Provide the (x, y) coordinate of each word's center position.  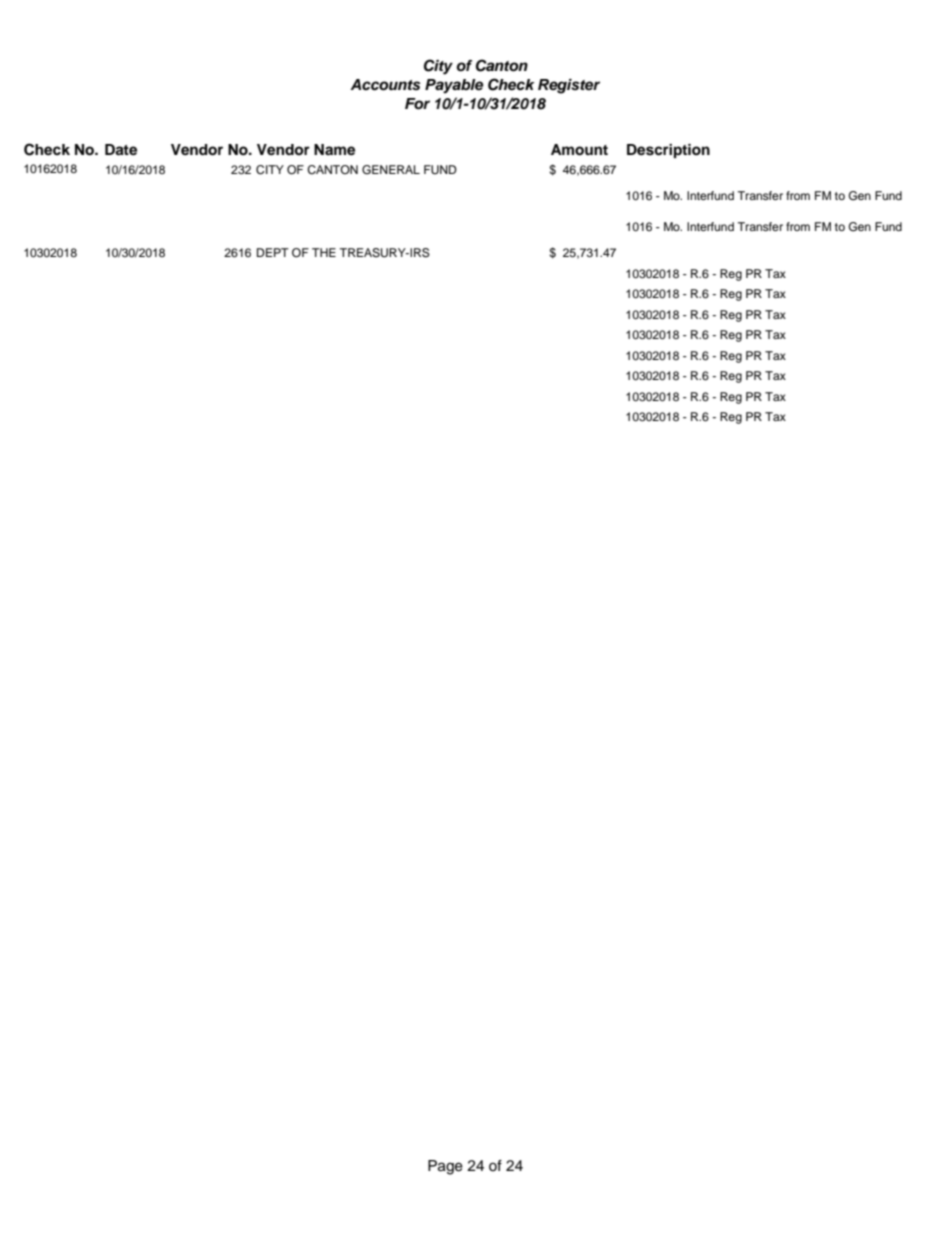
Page (445, 1167)
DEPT (273, 252)
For (417, 104)
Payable (454, 86)
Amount (579, 150)
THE (324, 252)
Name (334, 150)
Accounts (385, 85)
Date (121, 150)
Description (668, 151)
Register (569, 86)
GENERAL (391, 170)
